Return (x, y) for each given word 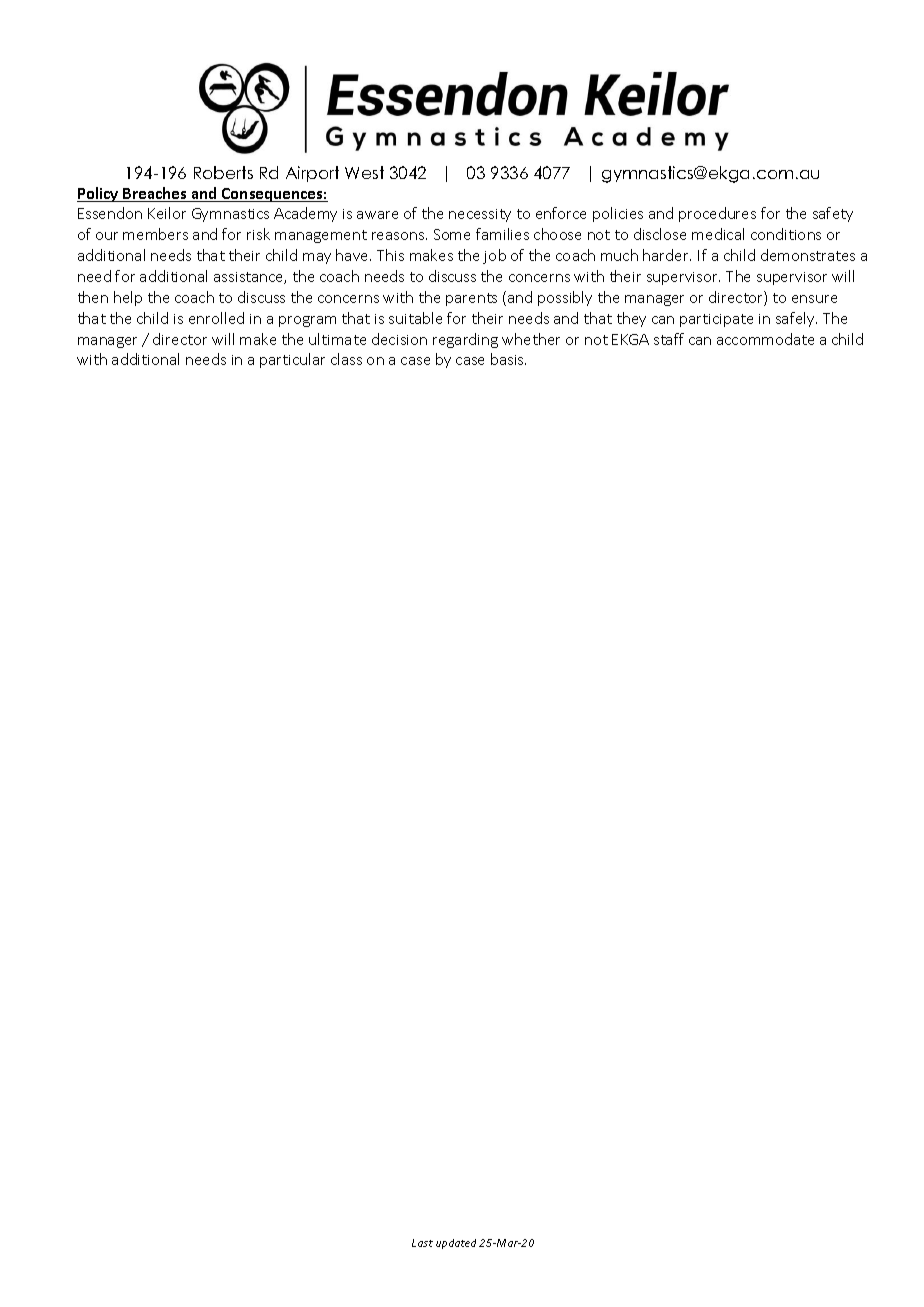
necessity (480, 215)
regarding (465, 340)
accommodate (765, 339)
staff (669, 339)
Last (422, 1243)
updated (456, 1244)
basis (508, 359)
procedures (717, 214)
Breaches (155, 194)
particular (292, 360)
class (346, 359)
